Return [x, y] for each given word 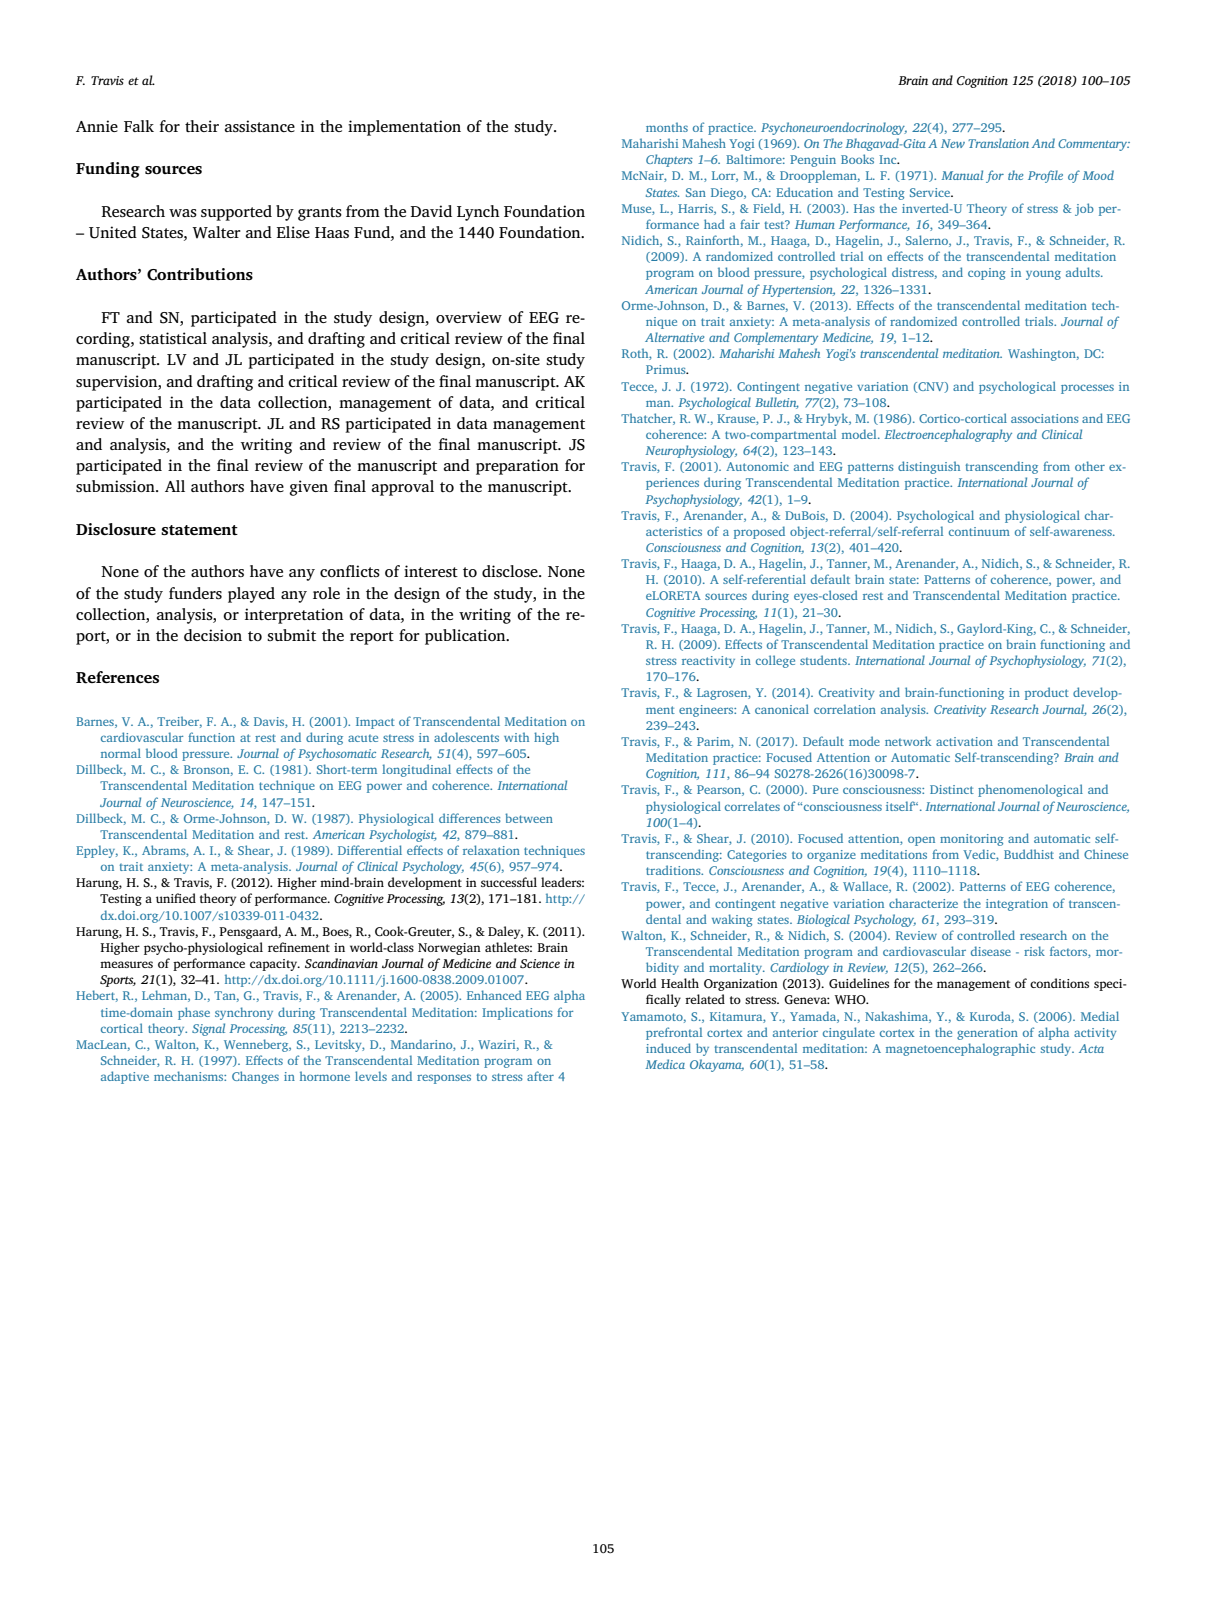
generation [987, 1034]
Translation [998, 143]
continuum [979, 531]
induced [668, 1048]
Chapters [669, 160]
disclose [511, 571]
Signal [208, 1029]
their [202, 126]
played [251, 595]
